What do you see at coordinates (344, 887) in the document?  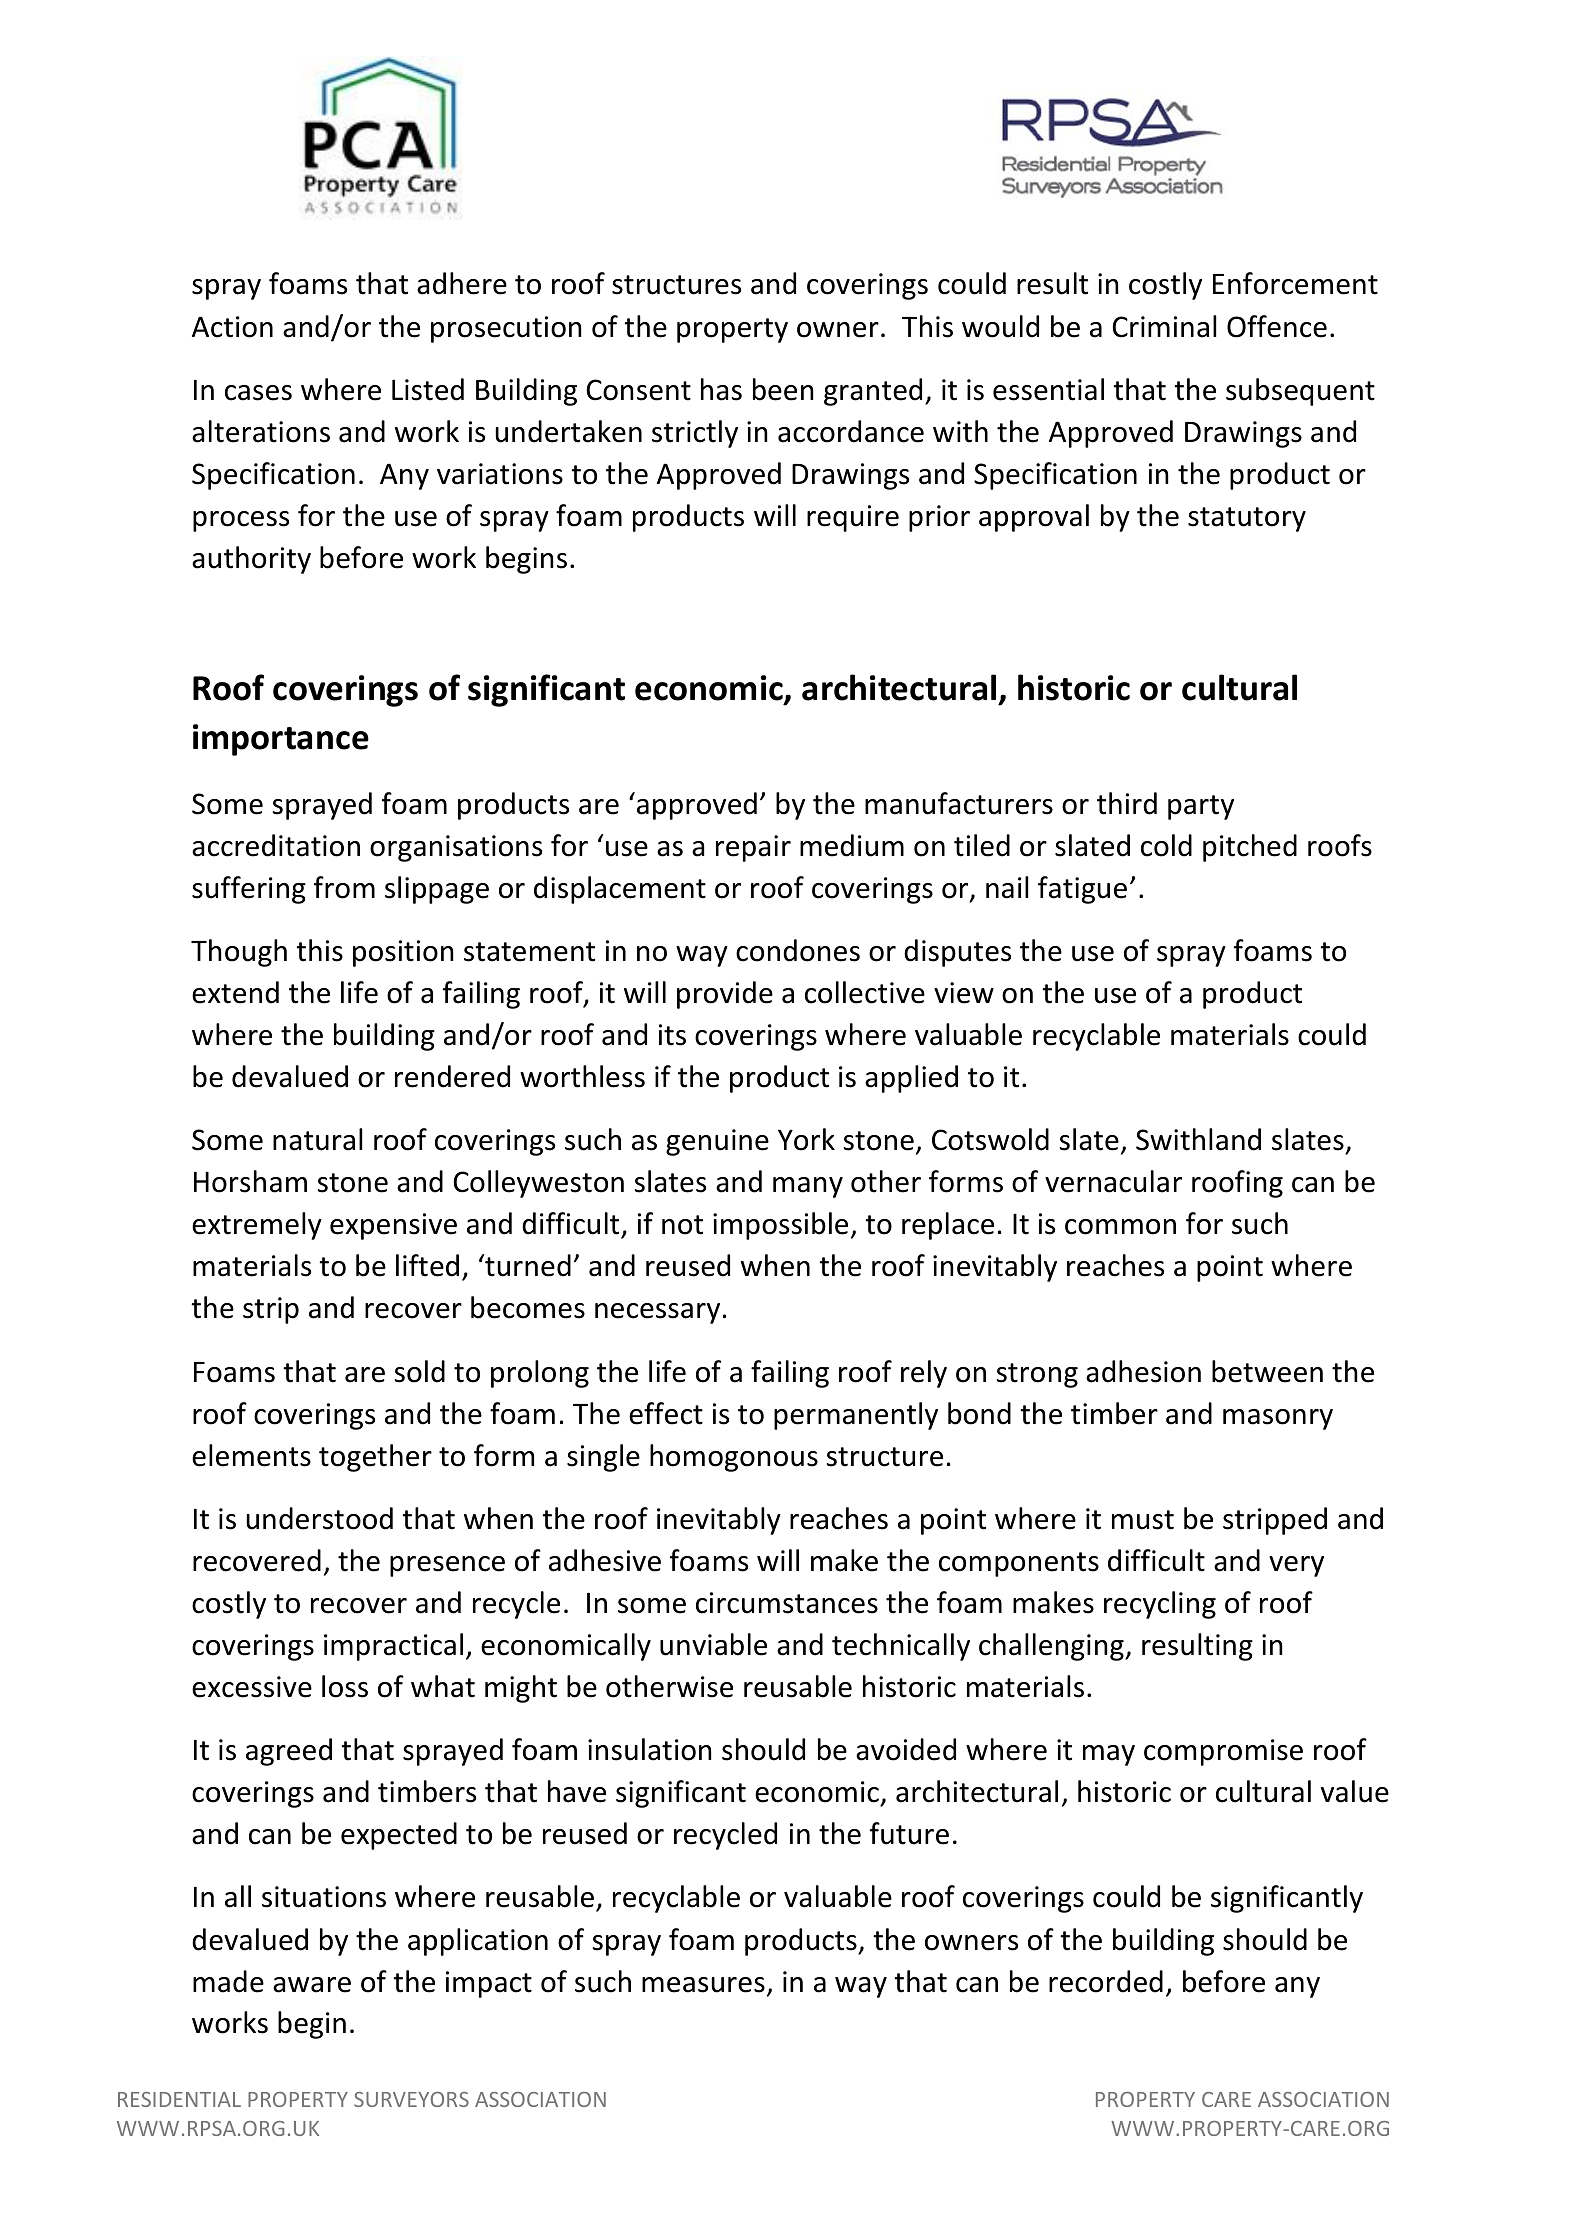 I see `from` at bounding box center [344, 887].
